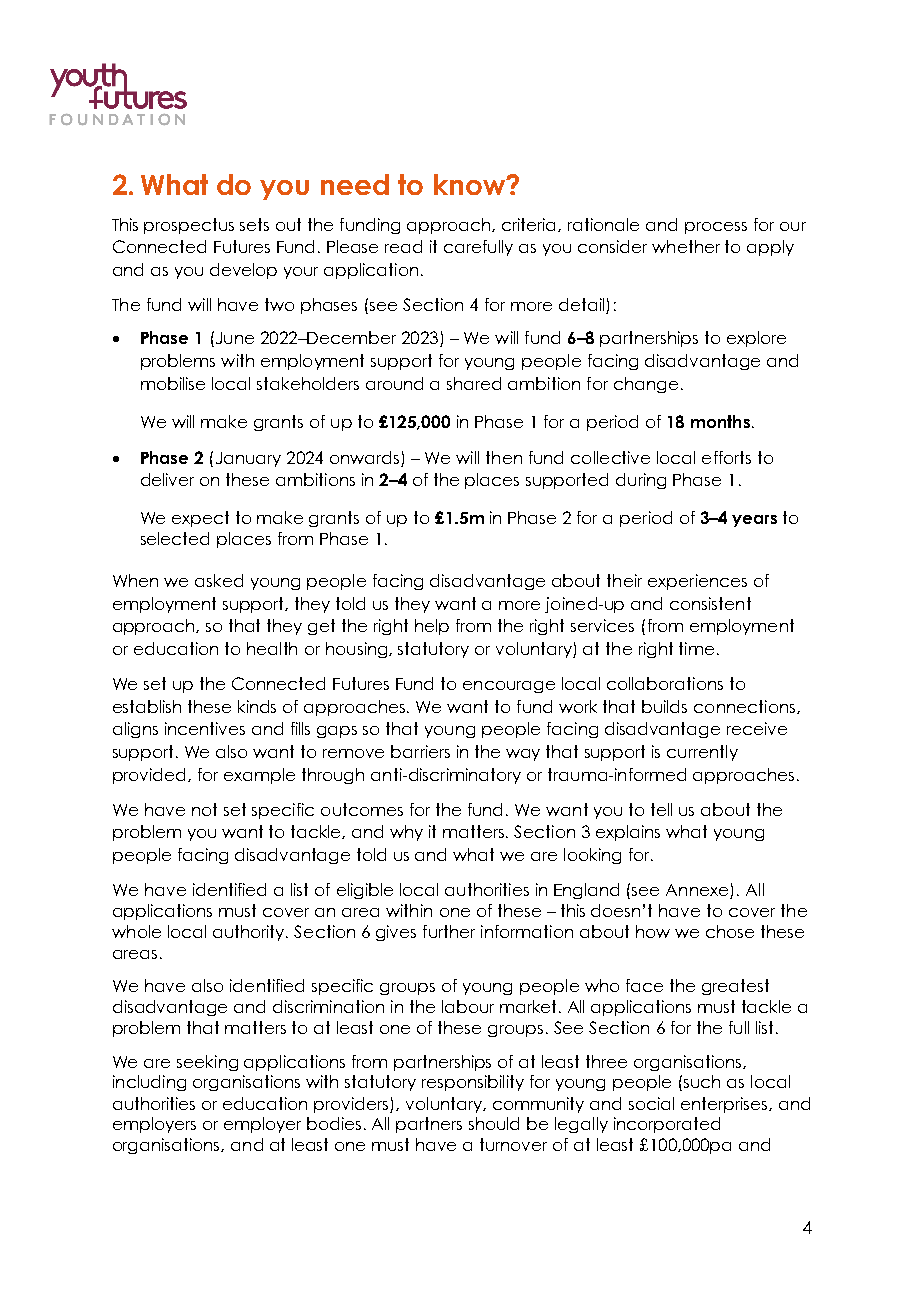 Image resolution: width=924 pixels, height=1309 pixels. What do you see at coordinates (207, 1063) in the screenshot?
I see `seeking` at bounding box center [207, 1063].
